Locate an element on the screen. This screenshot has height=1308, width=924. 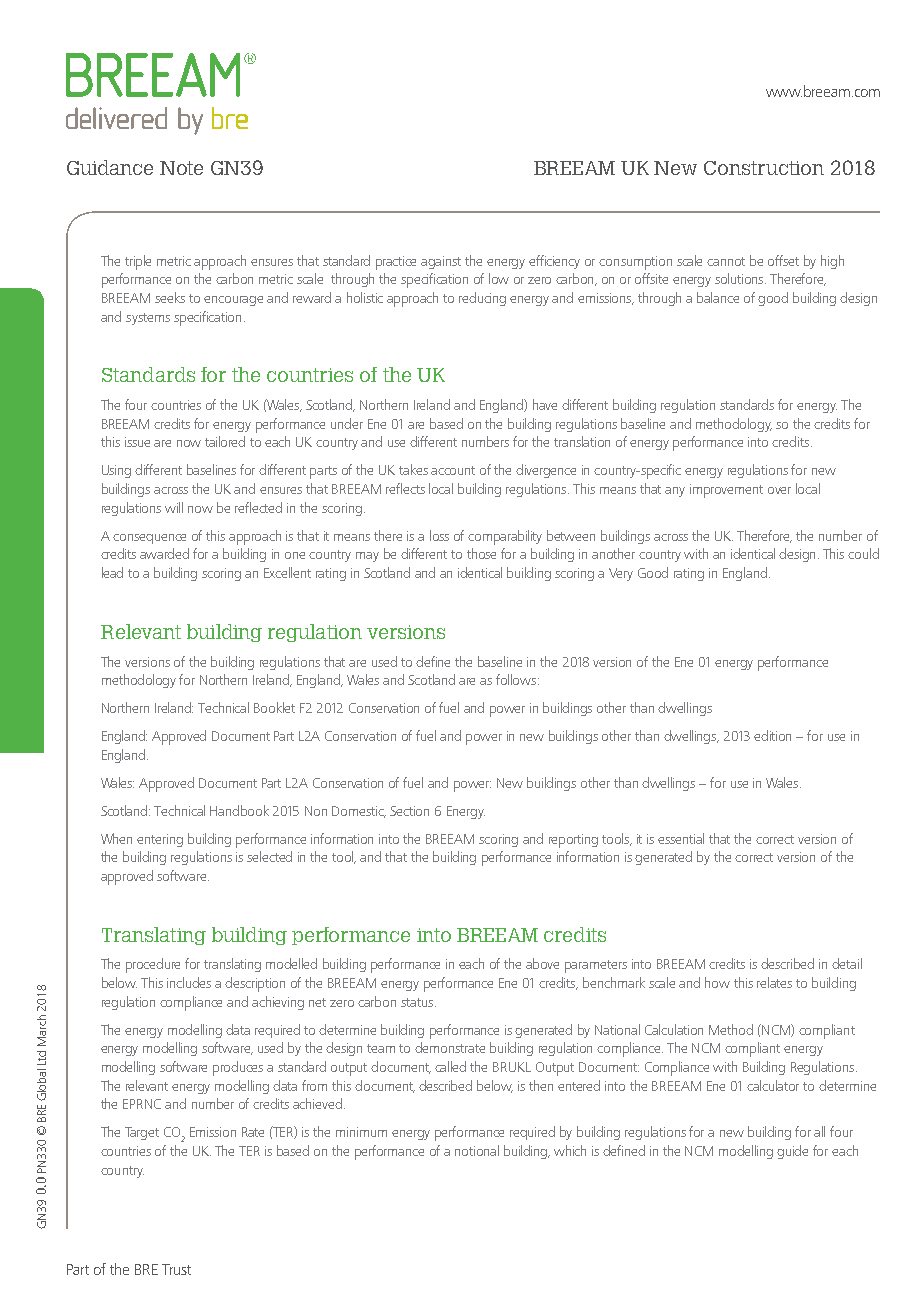
Trust is located at coordinates (176, 1269).
